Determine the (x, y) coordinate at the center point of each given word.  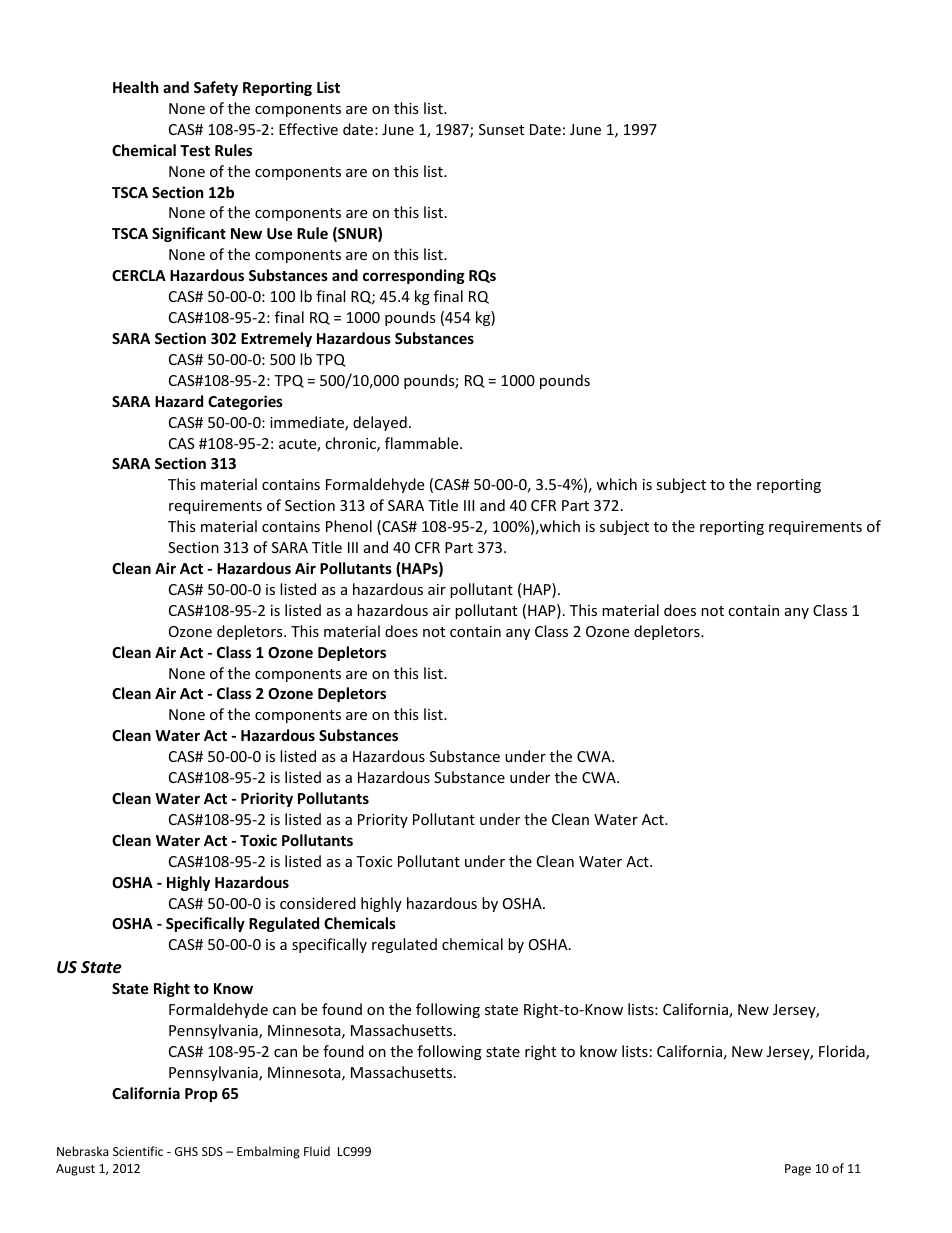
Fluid (317, 1151)
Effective (308, 129)
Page (798, 1170)
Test (195, 150)
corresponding (414, 276)
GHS (186, 1151)
